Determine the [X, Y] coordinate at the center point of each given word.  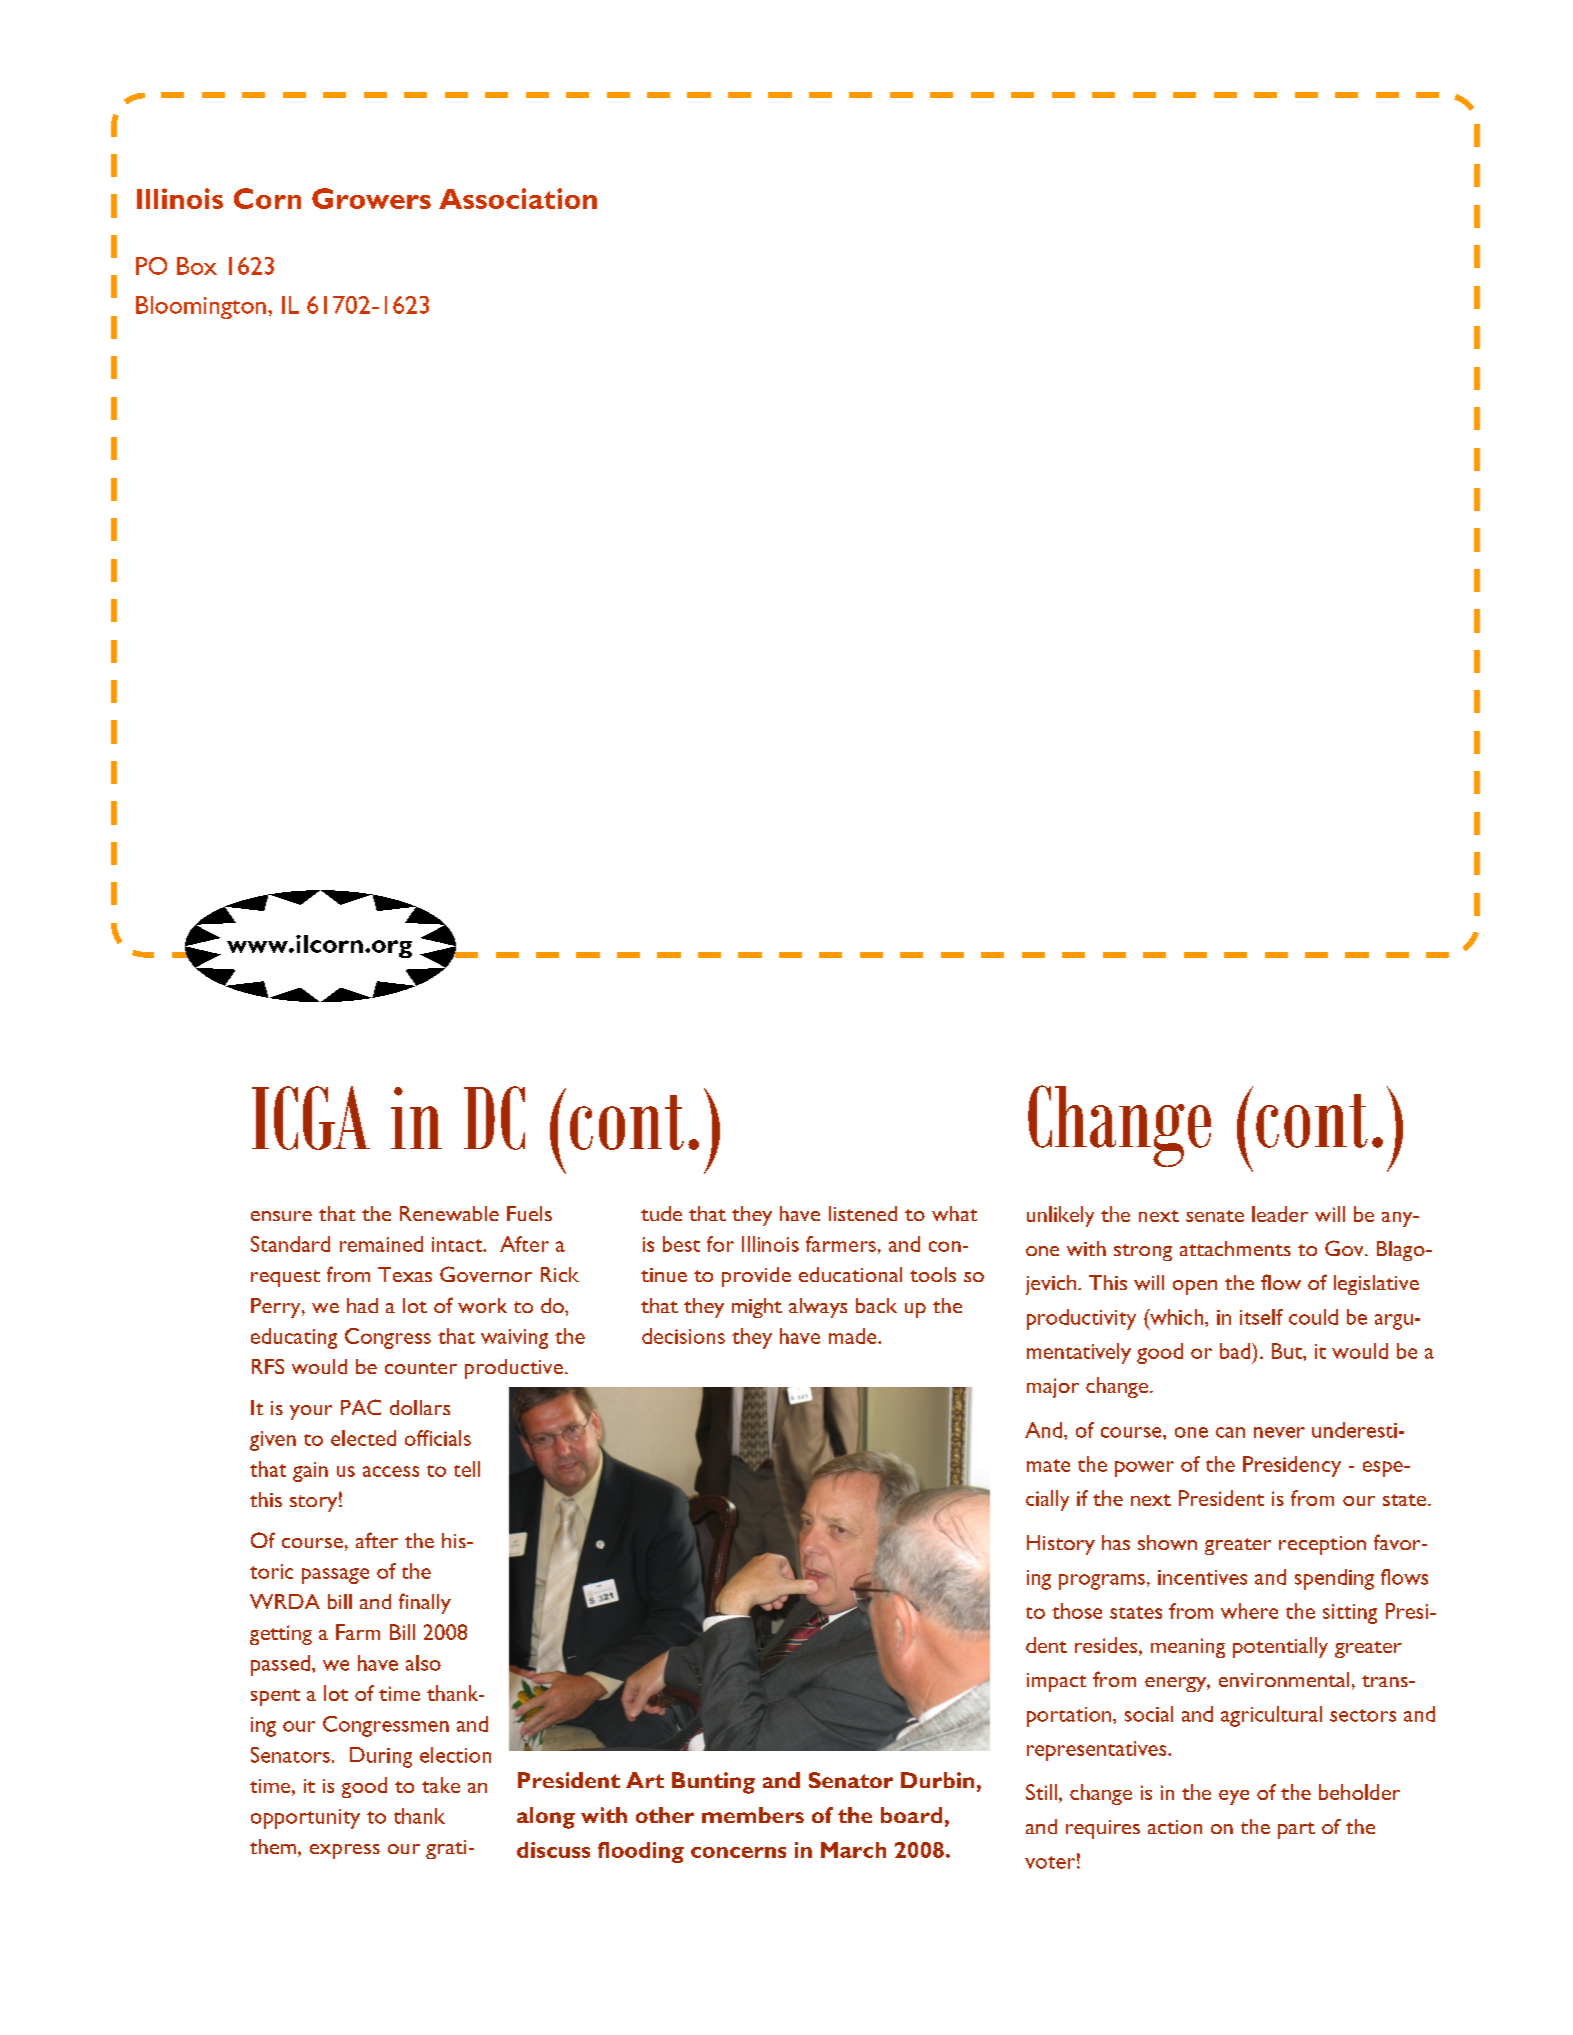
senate [1215, 1216]
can [1230, 1432]
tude [661, 1213]
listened [863, 1213]
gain [310, 1472]
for [720, 1244]
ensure [281, 1216]
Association [518, 198]
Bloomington [201, 307]
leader [1280, 1214]
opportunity [305, 1819]
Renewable [449, 1213]
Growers [371, 198]
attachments [1235, 1248]
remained [381, 1244]
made [854, 1336]
